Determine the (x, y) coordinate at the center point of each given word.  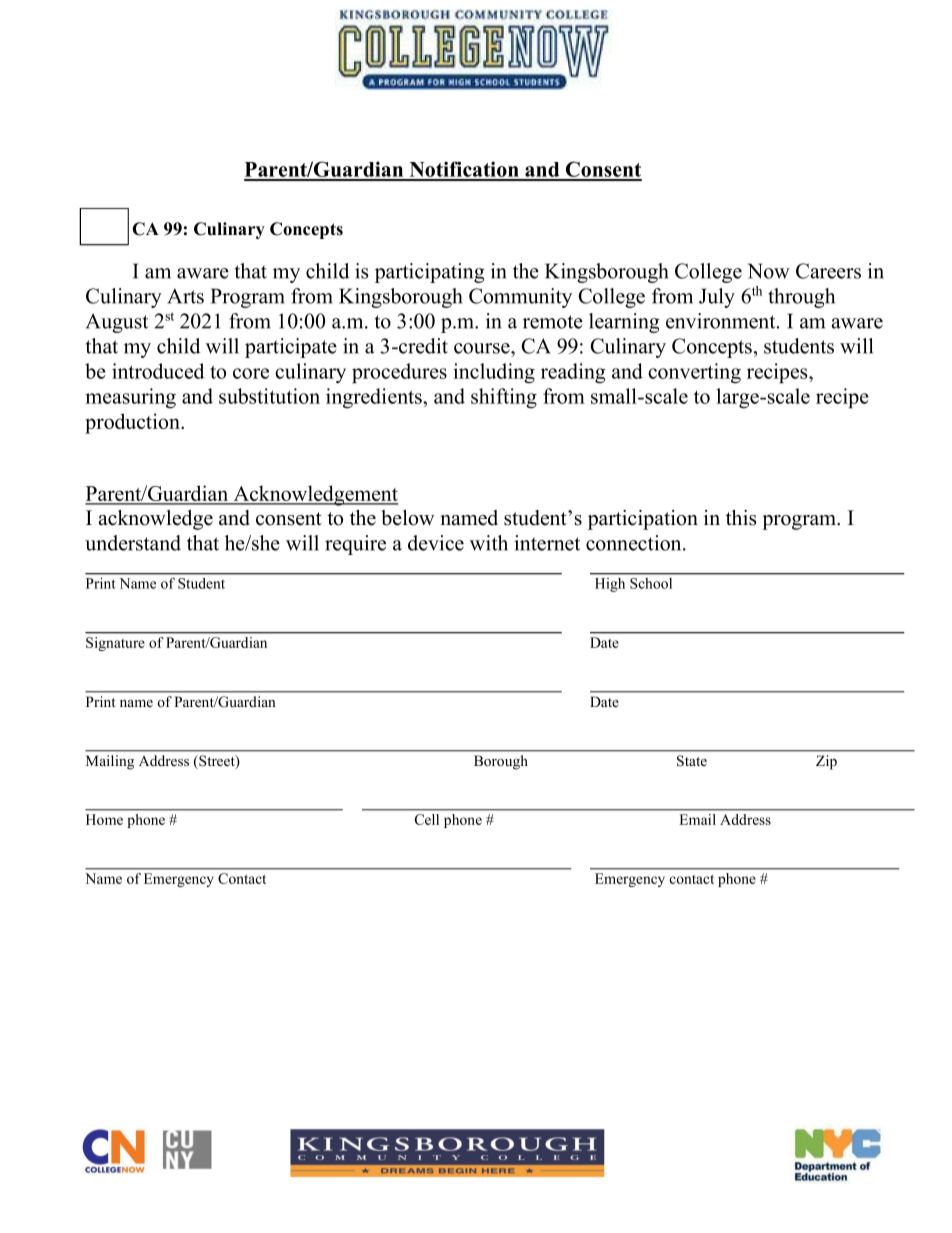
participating (430, 273)
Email (697, 819)
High (610, 585)
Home (104, 819)
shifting (504, 398)
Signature (115, 644)
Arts (185, 296)
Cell (427, 819)
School (651, 583)
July (717, 298)
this (741, 518)
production (133, 423)
